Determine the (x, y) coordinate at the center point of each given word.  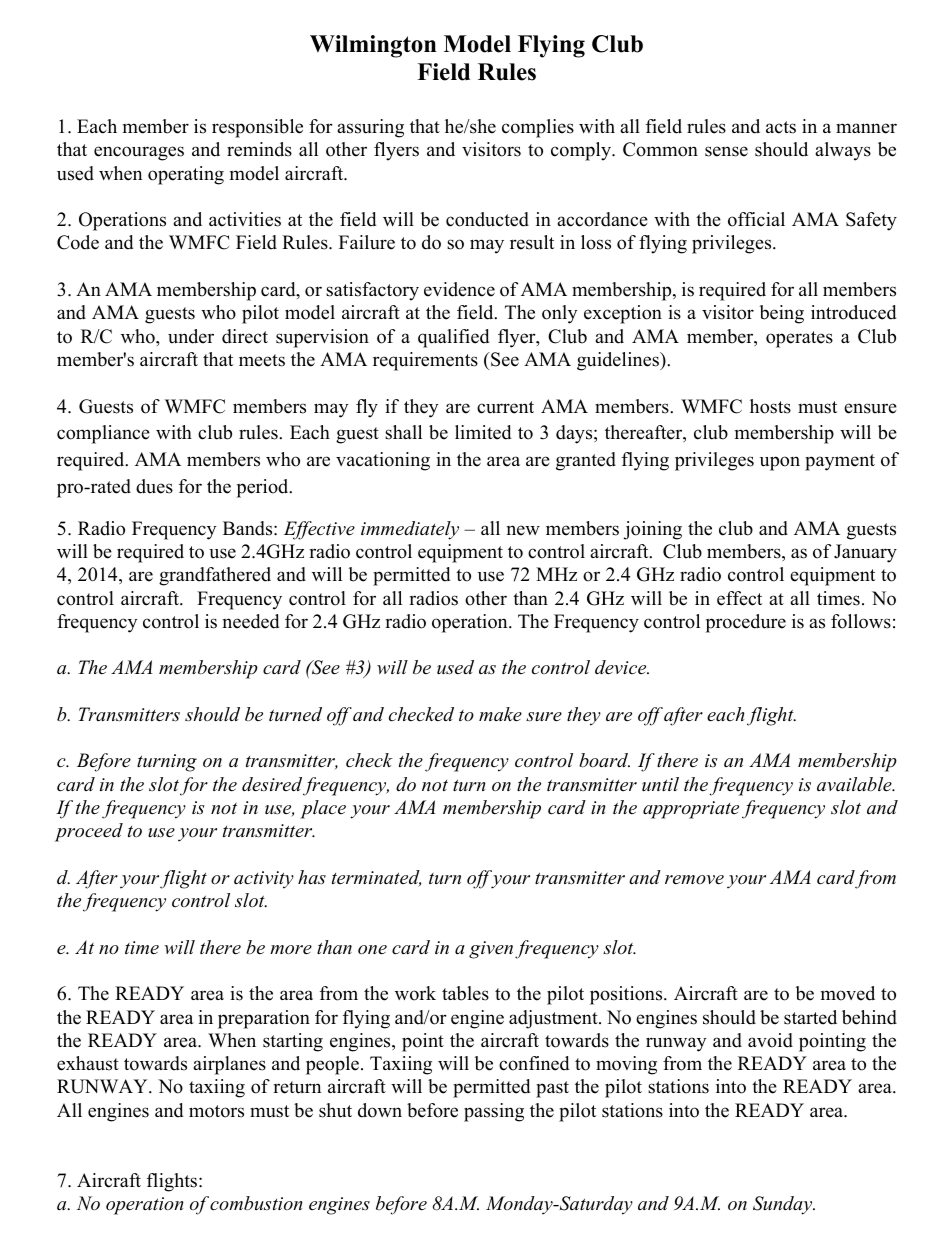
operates (799, 339)
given (491, 950)
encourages (139, 153)
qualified (453, 338)
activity (264, 880)
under (191, 336)
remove (694, 880)
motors (216, 1111)
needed (251, 621)
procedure (746, 623)
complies (538, 128)
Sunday (784, 1205)
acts (781, 127)
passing (494, 1112)
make (500, 714)
